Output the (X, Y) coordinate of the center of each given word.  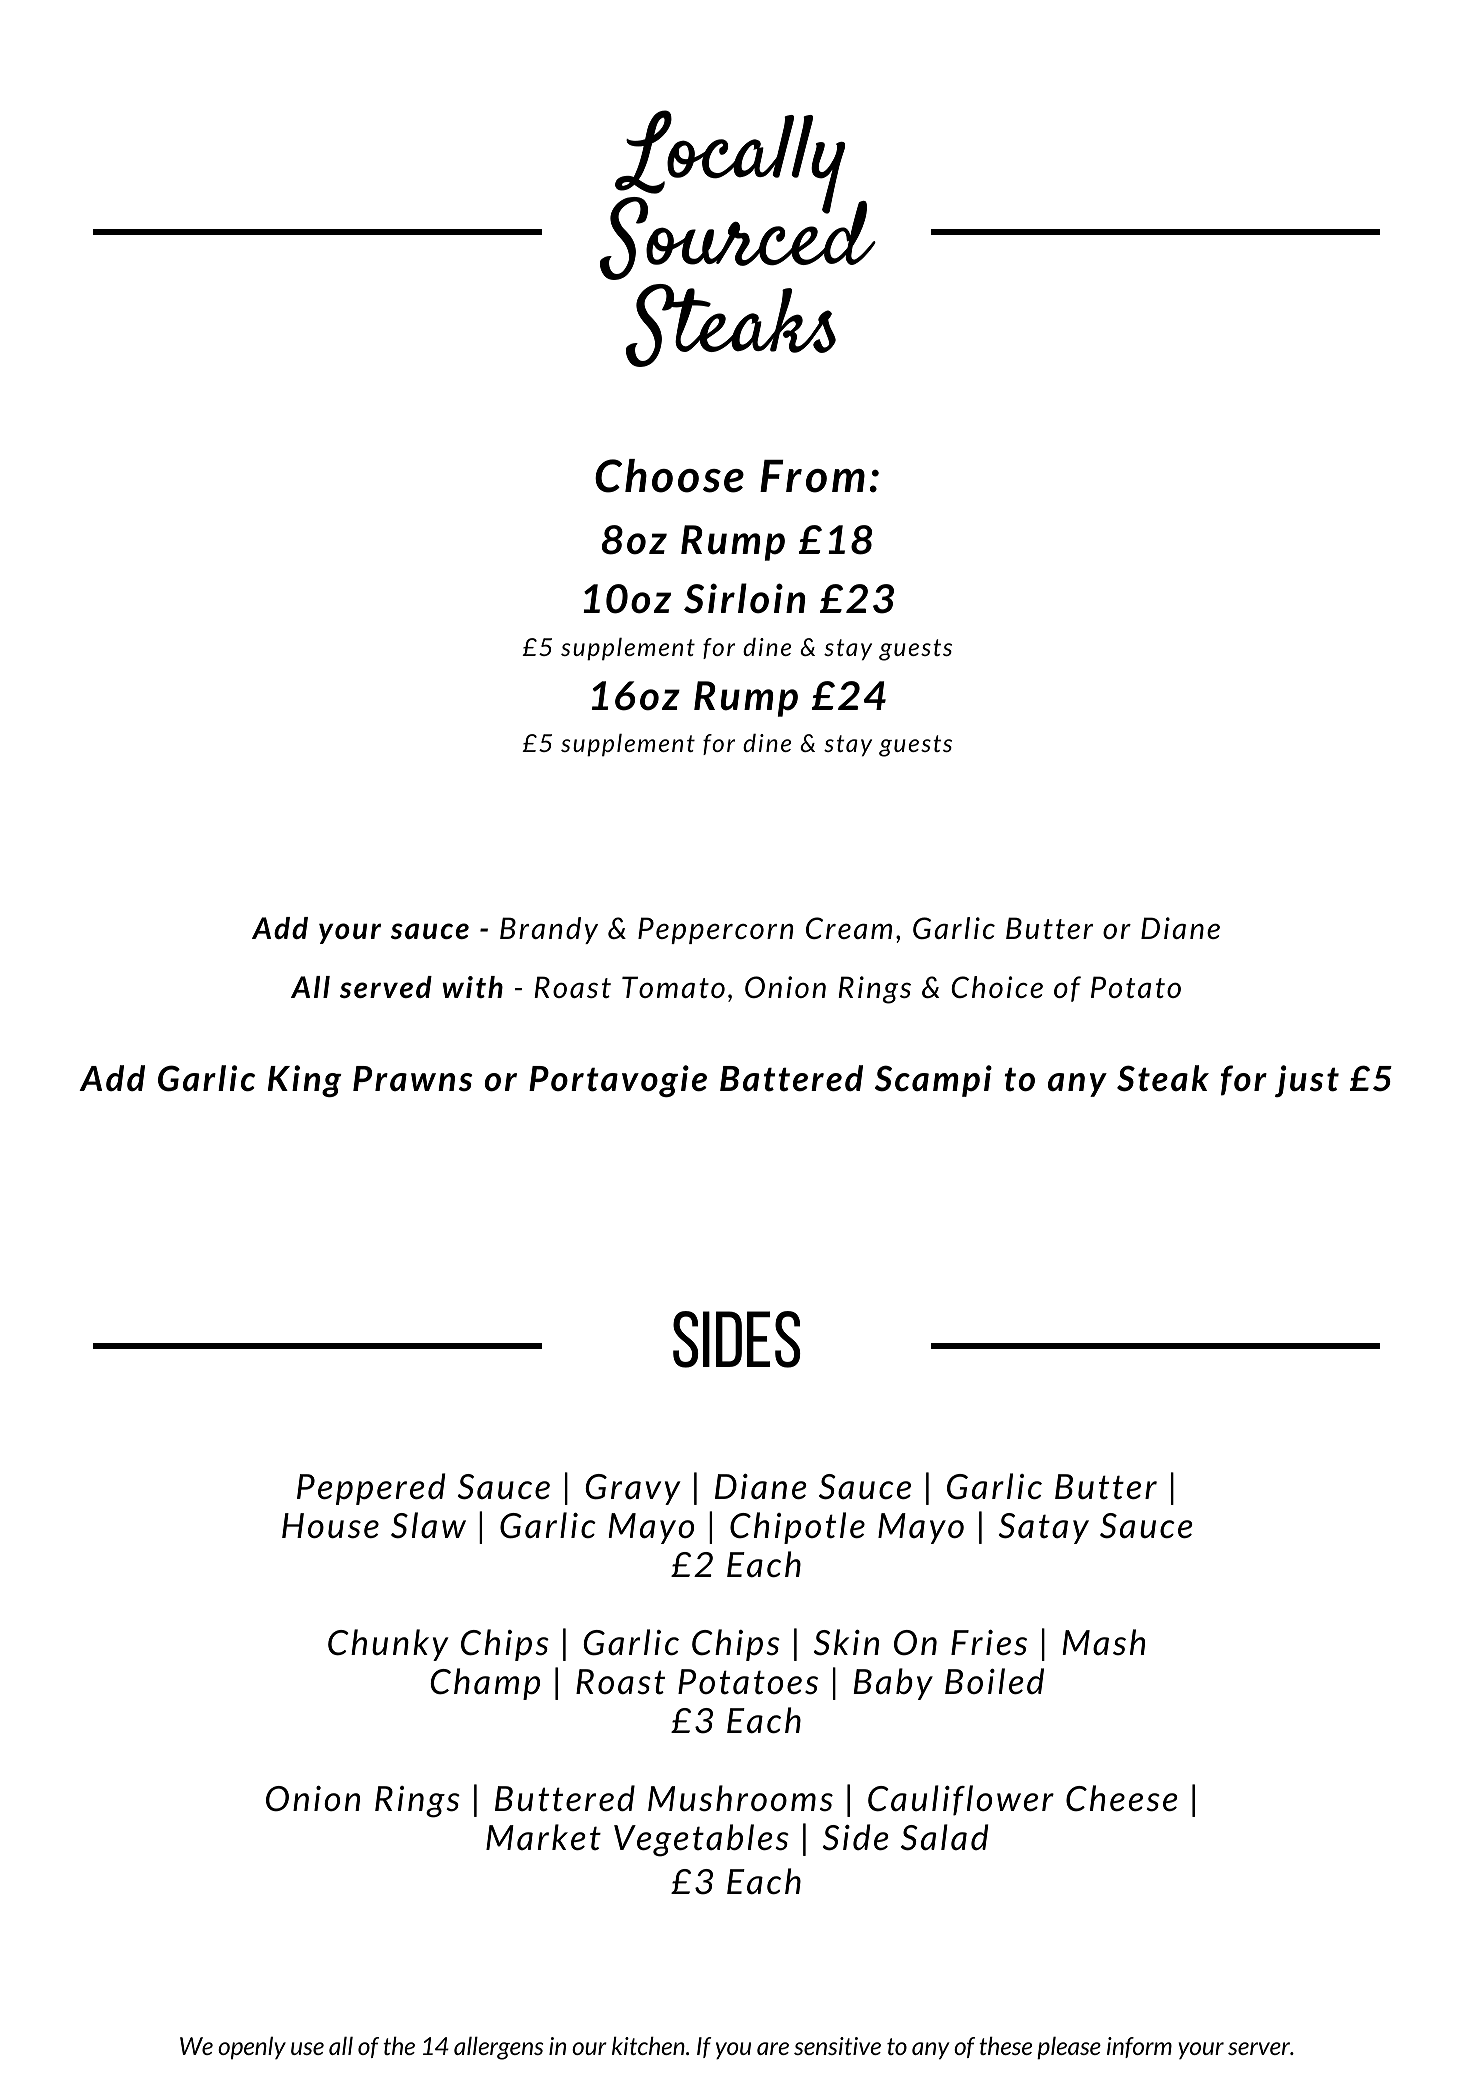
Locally (729, 163)
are (773, 2048)
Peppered (371, 1489)
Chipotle (797, 1528)
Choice (997, 987)
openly (252, 2048)
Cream (849, 928)
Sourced (738, 236)
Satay (1044, 1528)
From (812, 476)
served (386, 987)
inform (1139, 2047)
